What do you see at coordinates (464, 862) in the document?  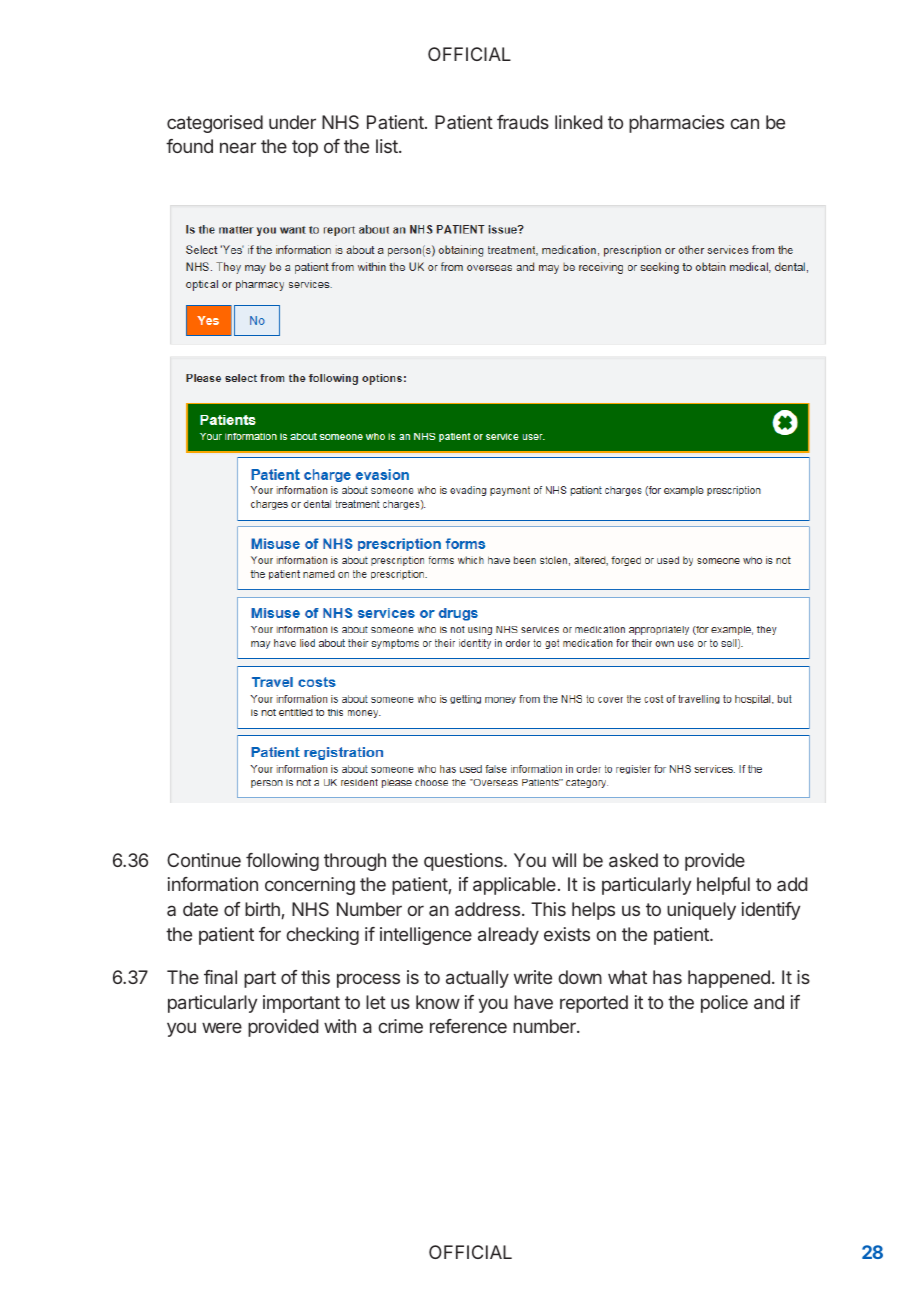 I see `questions` at bounding box center [464, 862].
